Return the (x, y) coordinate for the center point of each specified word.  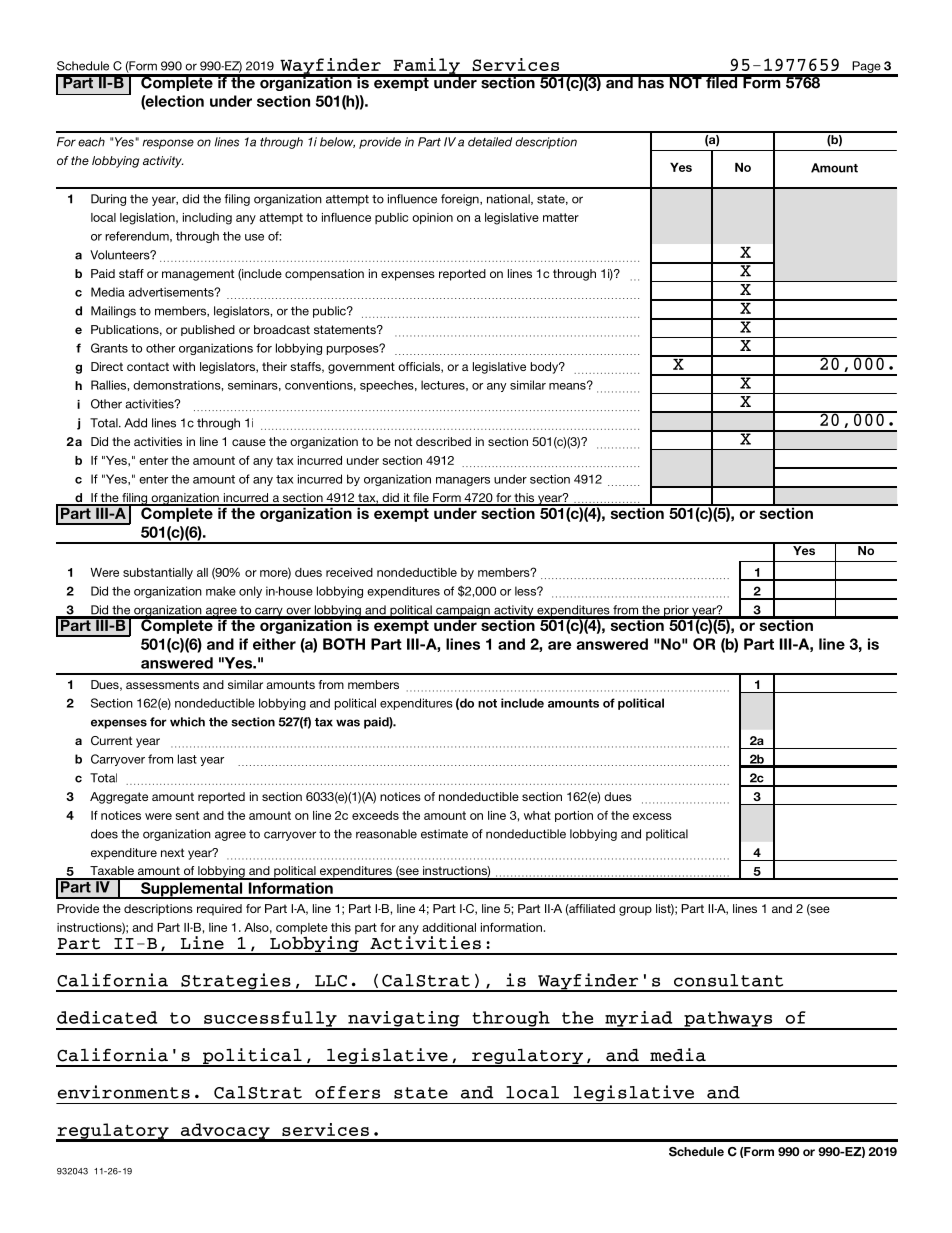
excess (652, 816)
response (168, 144)
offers (347, 1092)
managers (463, 481)
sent (187, 815)
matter (561, 217)
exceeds (375, 815)
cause (249, 442)
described (443, 441)
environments (124, 1092)
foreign (461, 200)
